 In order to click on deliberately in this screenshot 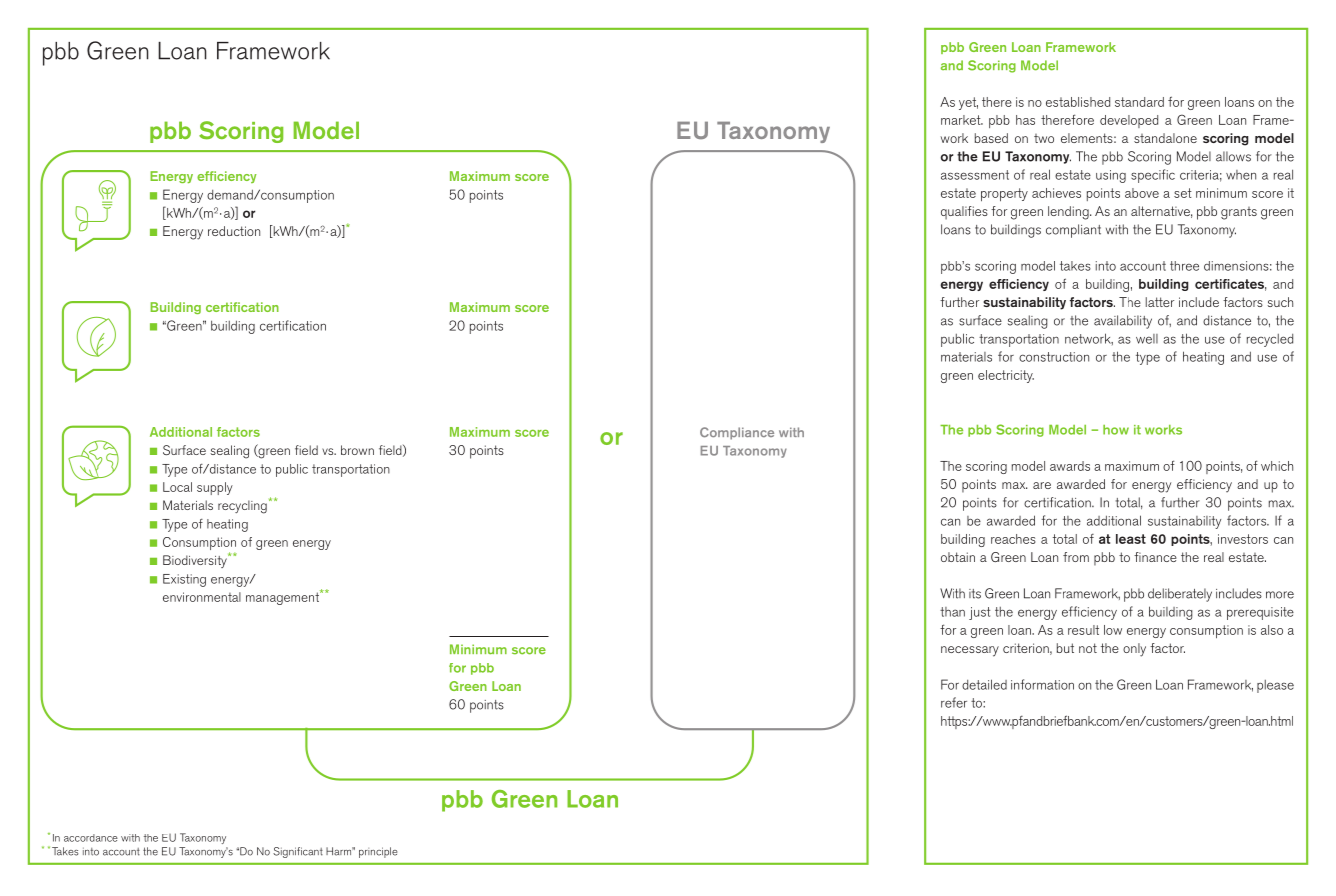, I will do `click(1180, 595)`.
